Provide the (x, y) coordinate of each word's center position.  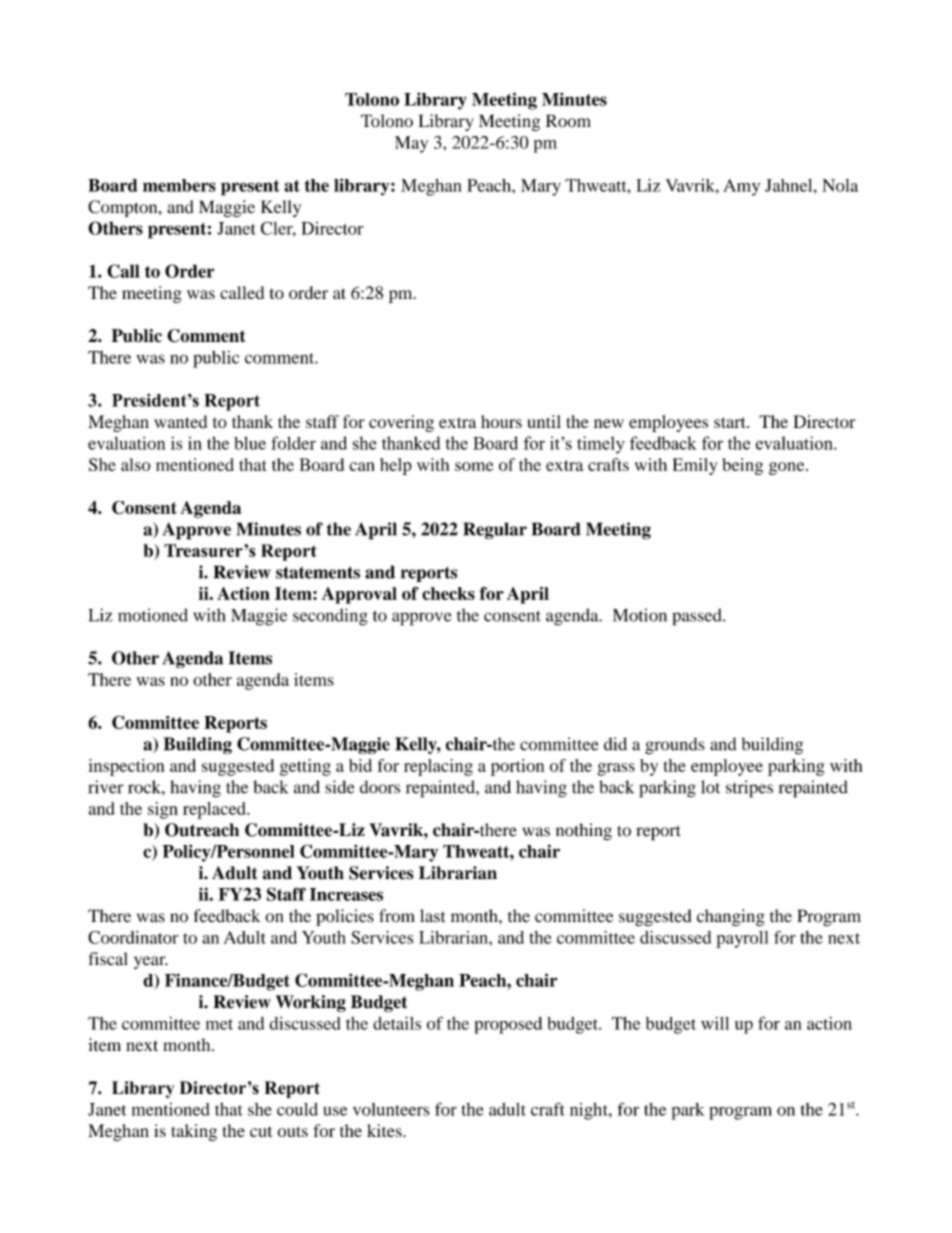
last (432, 916)
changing (731, 917)
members (179, 185)
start (731, 422)
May (411, 144)
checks (448, 593)
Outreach (202, 830)
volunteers (391, 1109)
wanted (180, 421)
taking (194, 1132)
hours (501, 421)
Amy (741, 187)
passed (698, 617)
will (715, 1023)
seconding (330, 617)
